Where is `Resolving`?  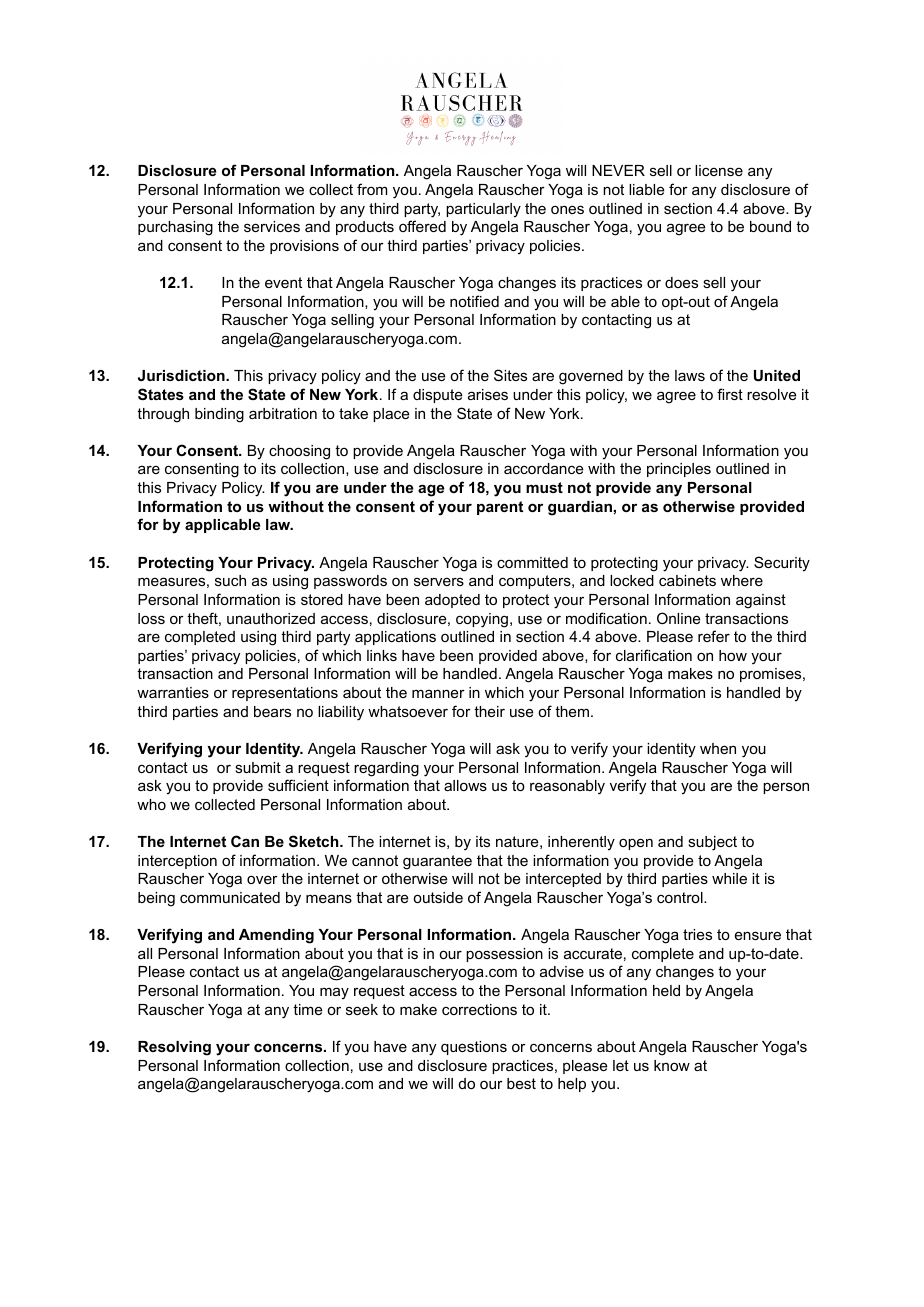
Resolving is located at coordinates (174, 1048).
